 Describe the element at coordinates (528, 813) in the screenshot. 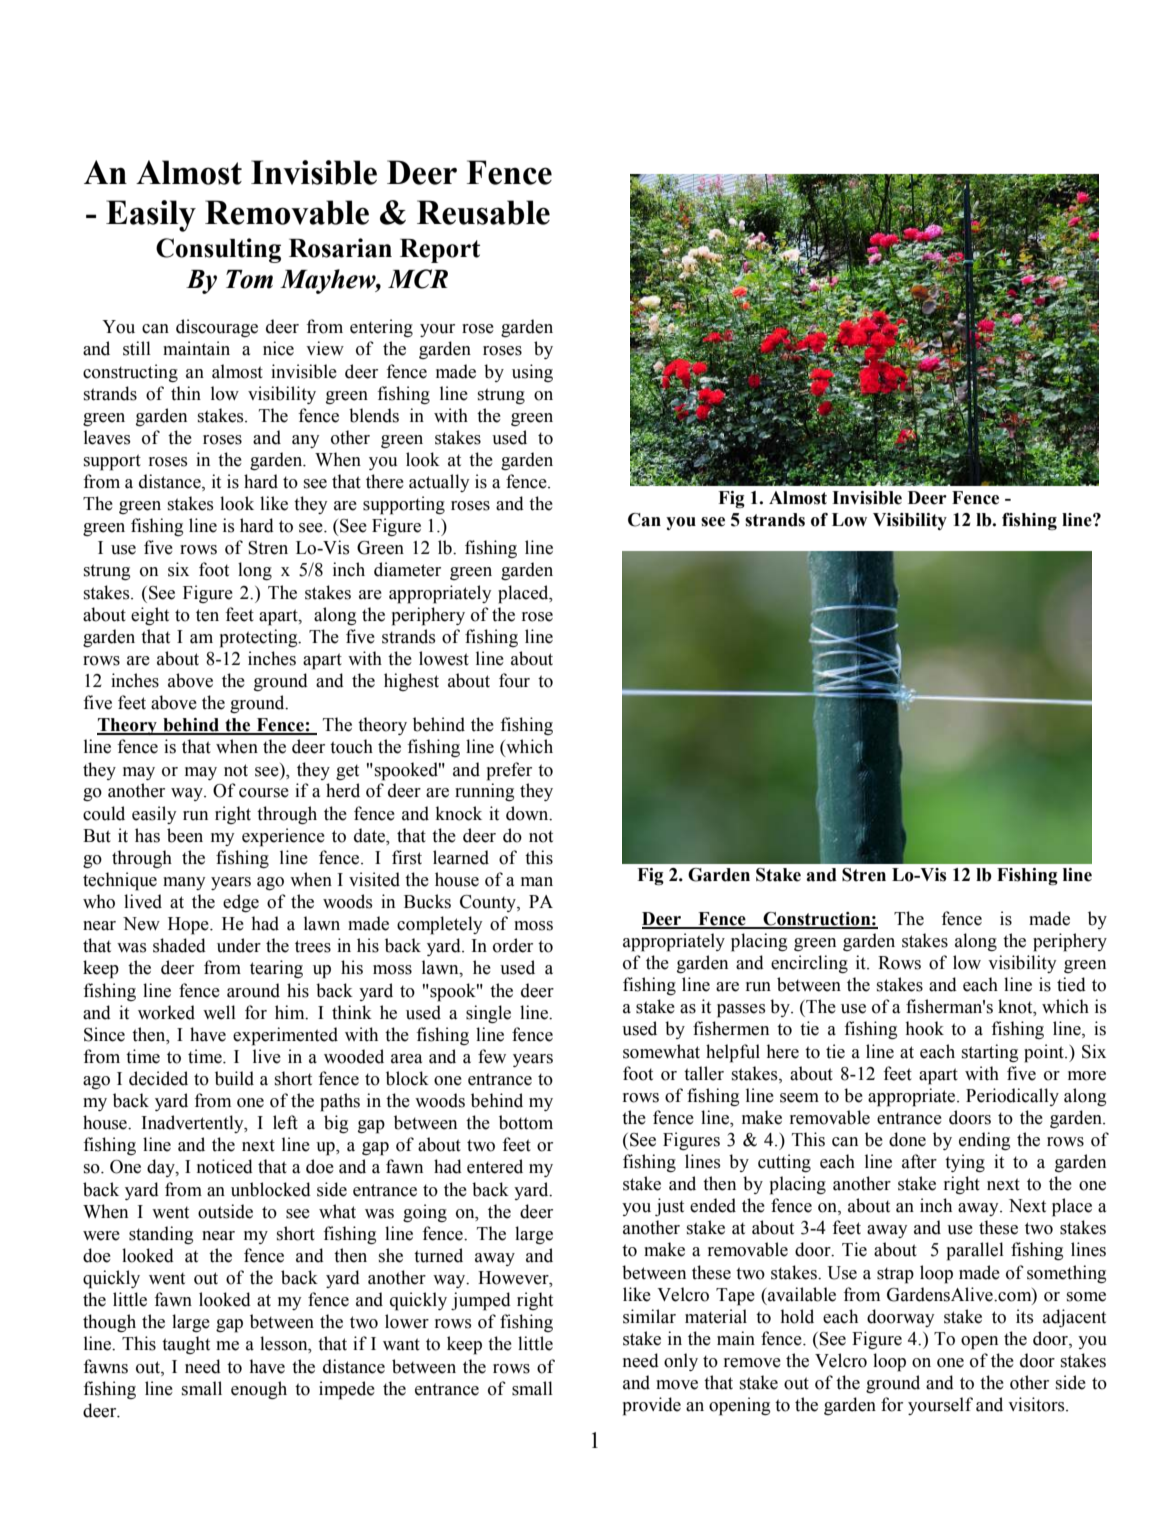

I see `down` at that location.
